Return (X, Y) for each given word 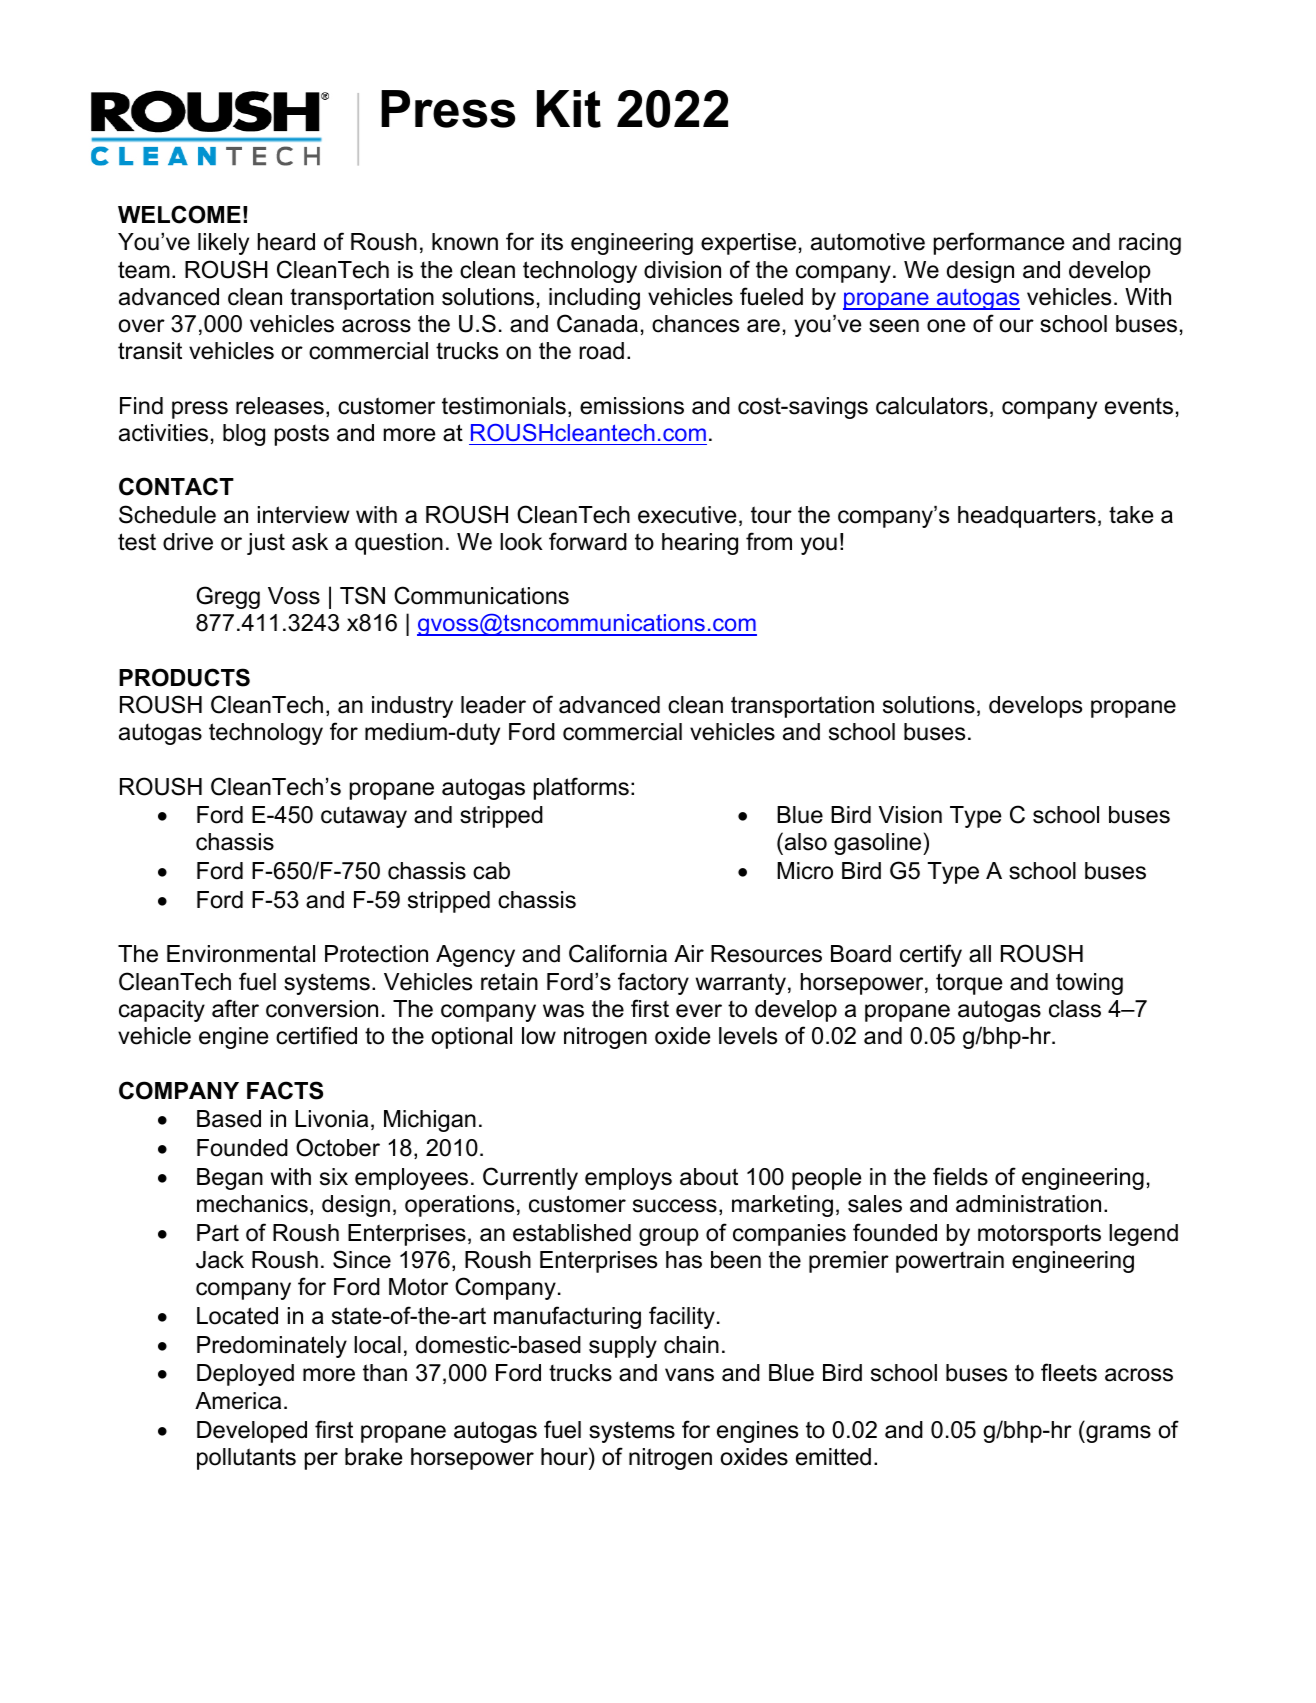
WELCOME (179, 214)
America (238, 1401)
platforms (581, 788)
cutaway (364, 817)
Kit (569, 109)
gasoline (879, 844)
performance (999, 243)
